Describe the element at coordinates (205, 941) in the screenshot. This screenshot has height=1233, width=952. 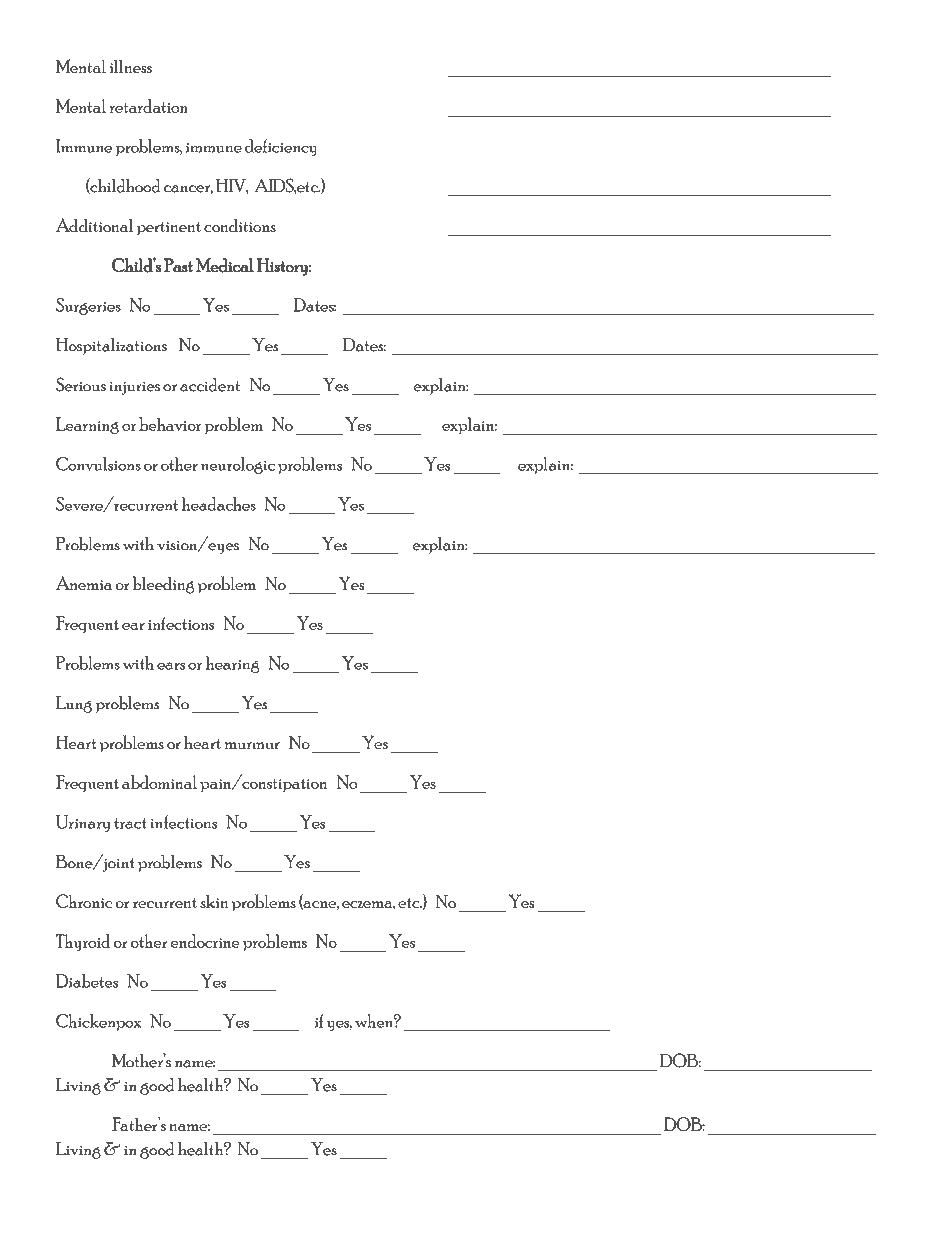
I see `endocrine` at that location.
